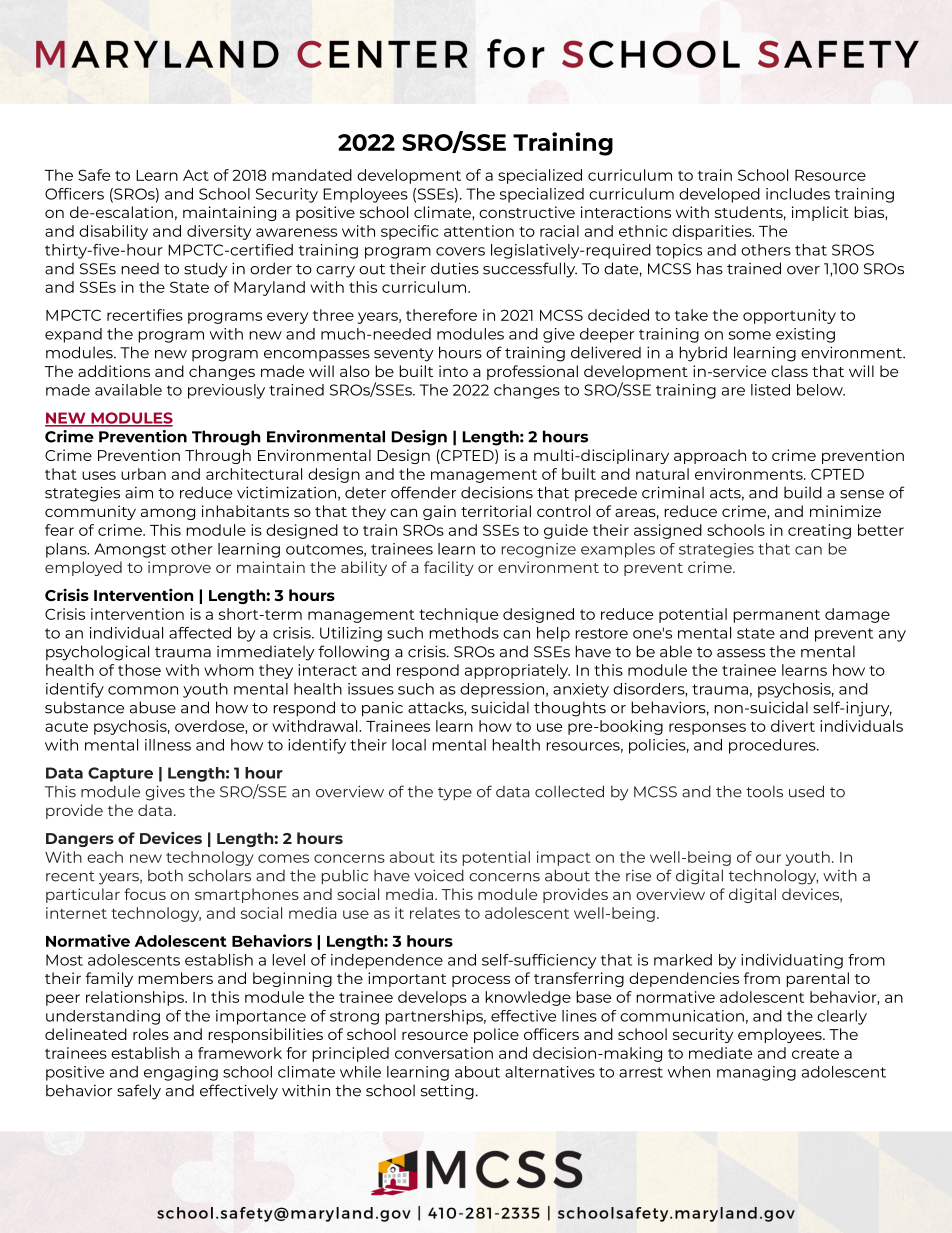 This screenshot has width=952, height=1233. I want to click on affected, so click(200, 633).
